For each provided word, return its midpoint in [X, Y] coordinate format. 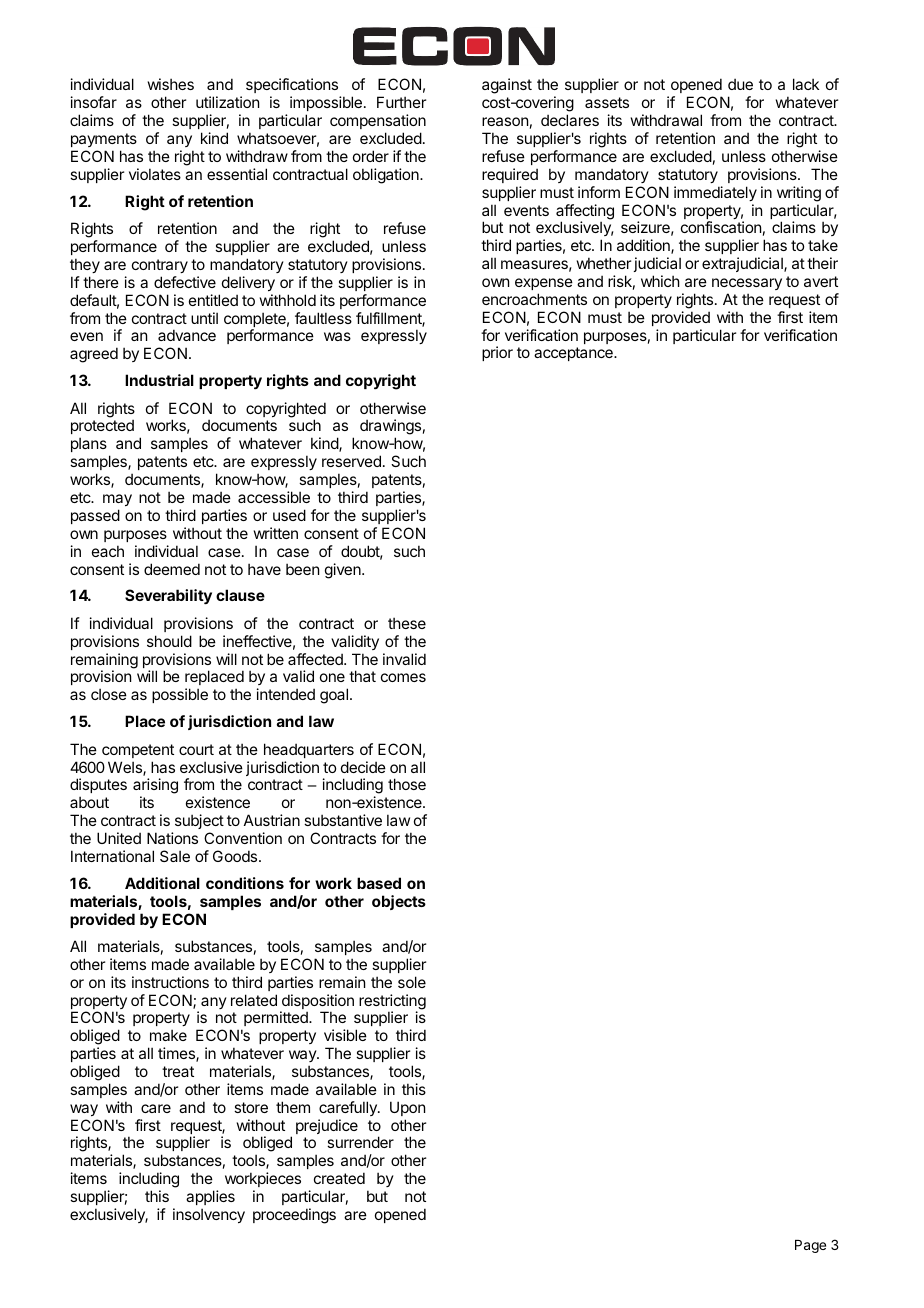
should [169, 641]
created [339, 1178]
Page [810, 1246]
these [407, 623]
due [740, 84]
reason [505, 121]
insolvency [209, 1215]
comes [403, 677]
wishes [171, 84]
